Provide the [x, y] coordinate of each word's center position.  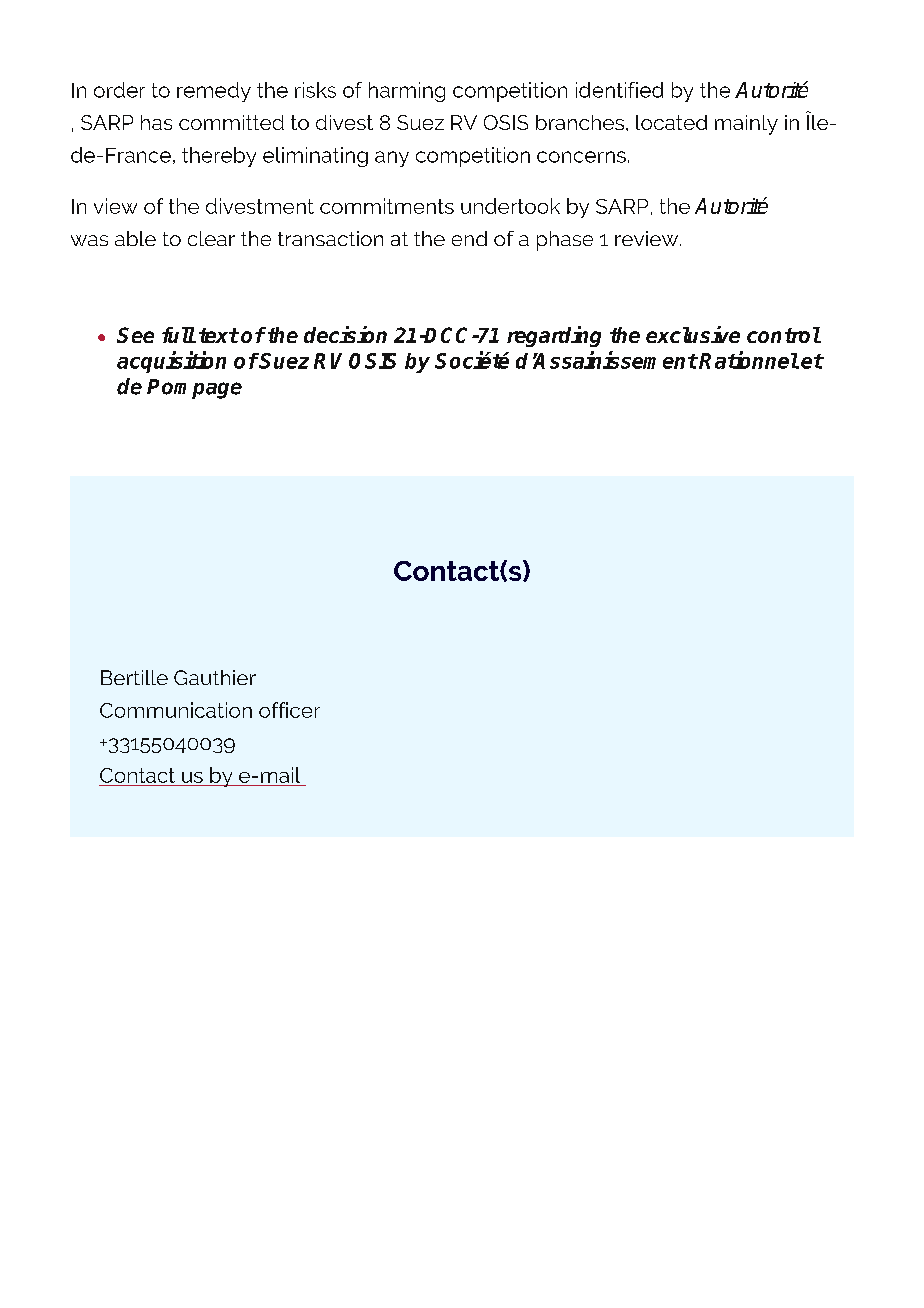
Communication [176, 710]
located [671, 122]
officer [289, 710]
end [469, 238]
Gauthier [215, 677]
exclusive [693, 334]
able [135, 238]
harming [407, 92]
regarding [554, 336]
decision [345, 334]
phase [565, 241]
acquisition [171, 362]
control [784, 335]
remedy [214, 92]
